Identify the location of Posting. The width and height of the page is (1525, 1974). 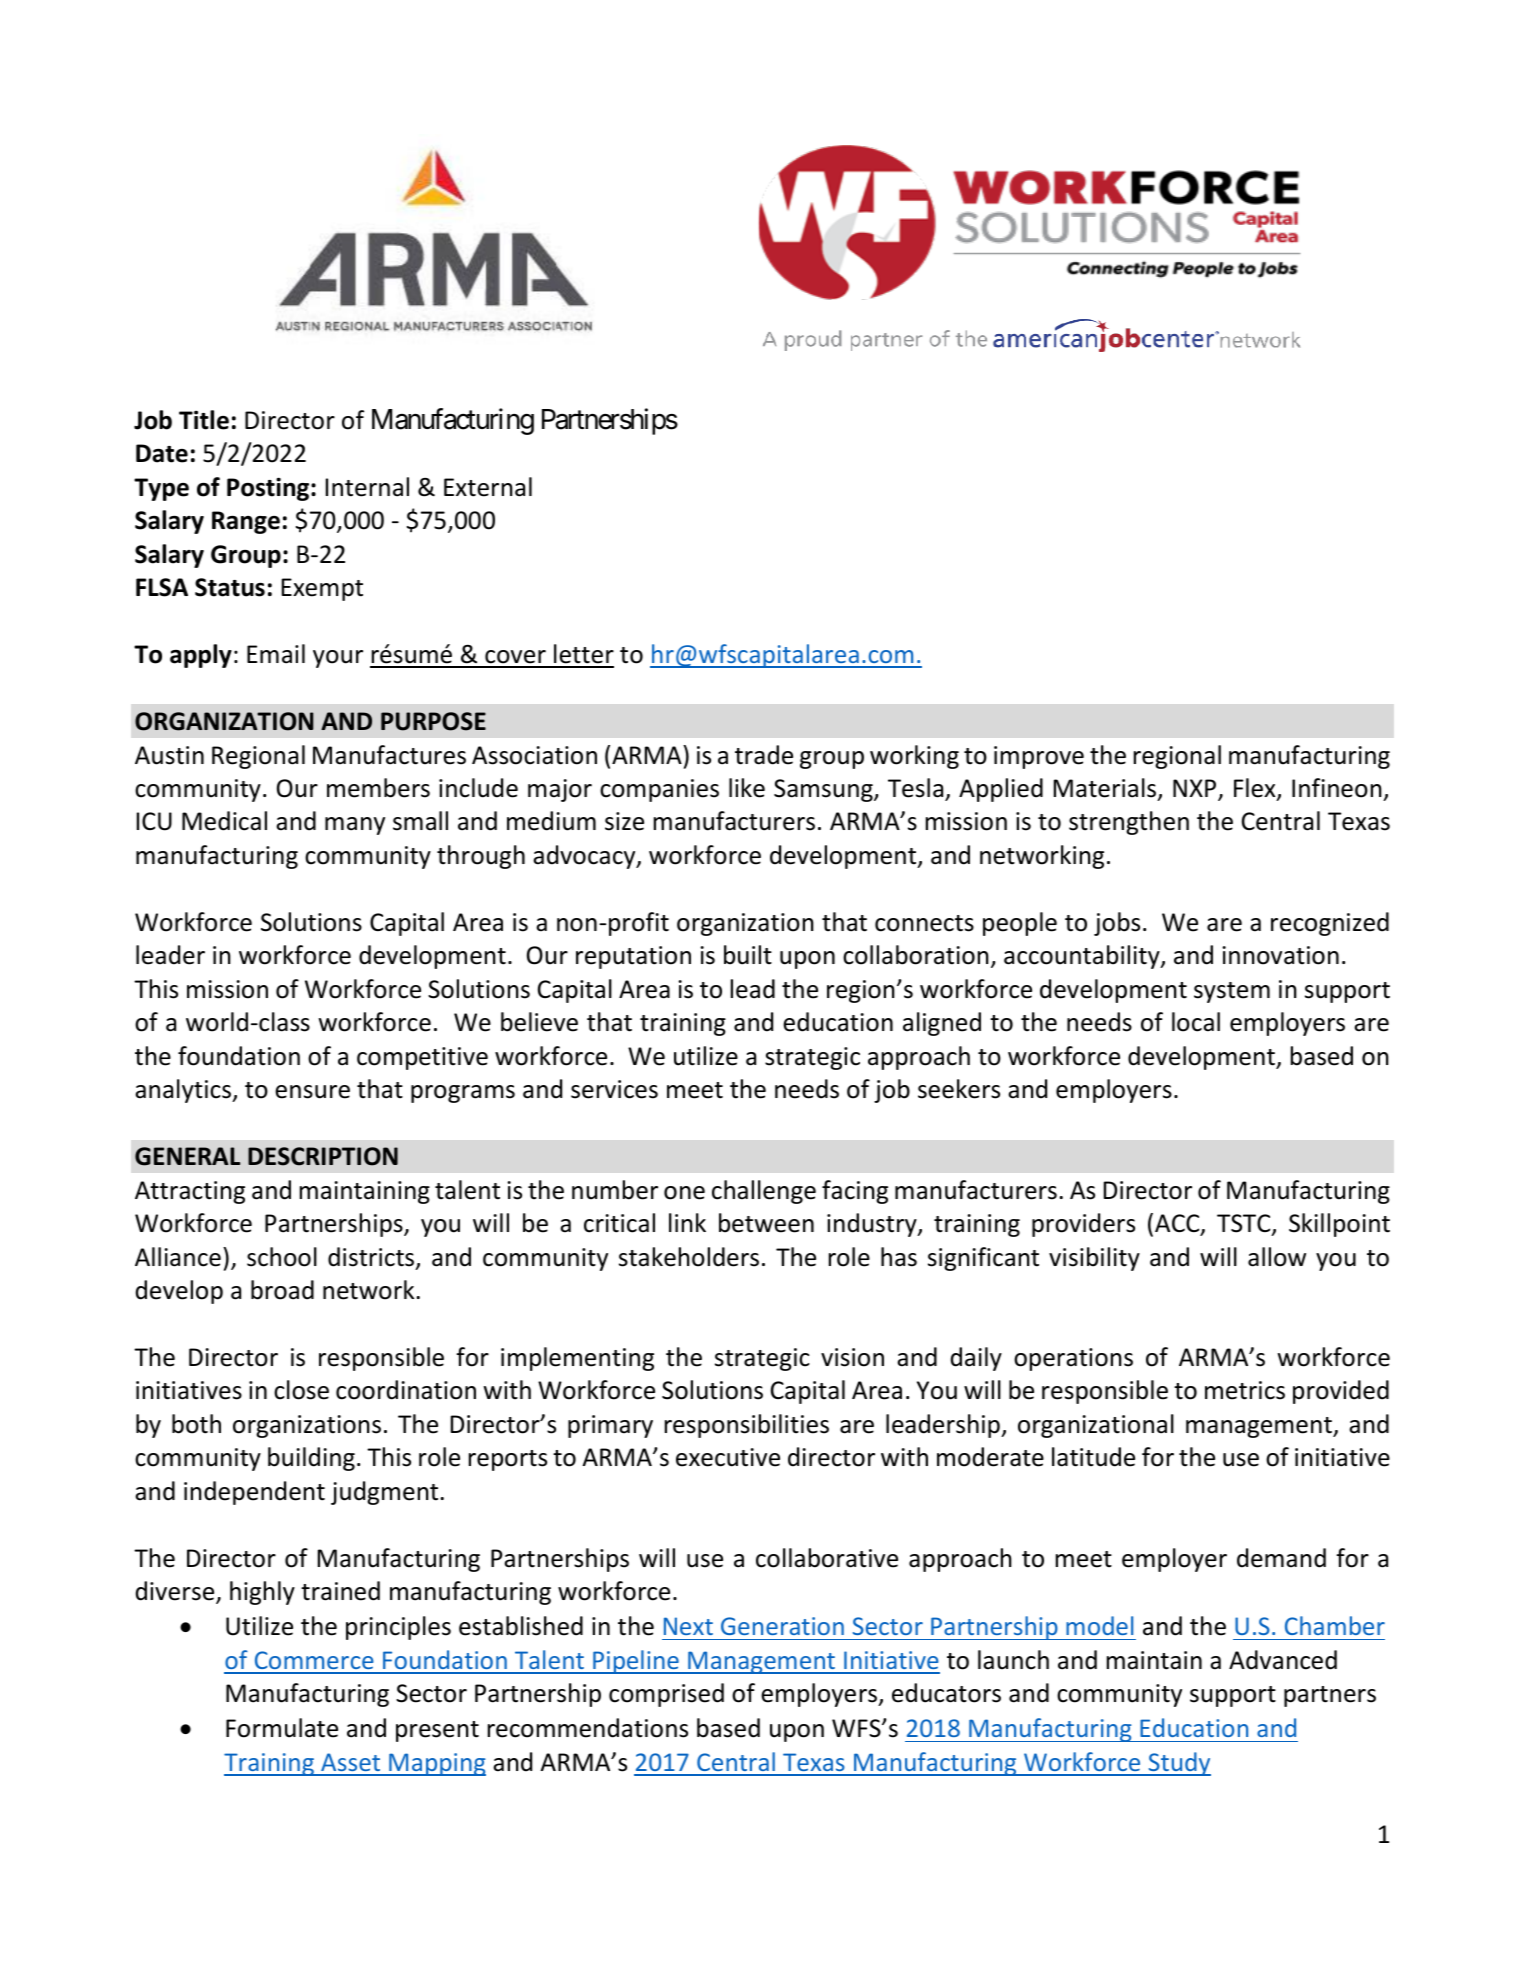
(269, 489).
